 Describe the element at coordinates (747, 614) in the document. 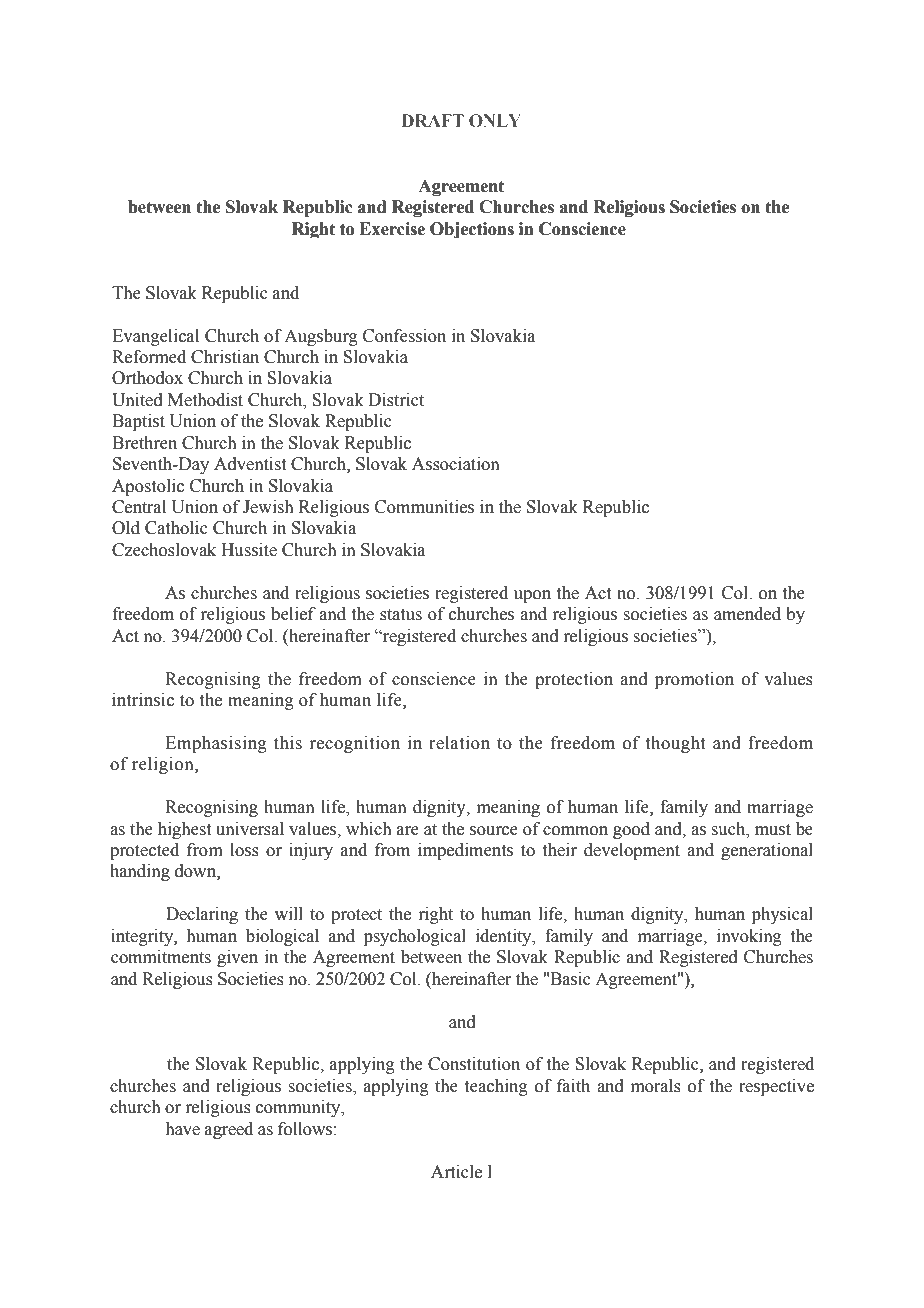

I see `amended` at that location.
